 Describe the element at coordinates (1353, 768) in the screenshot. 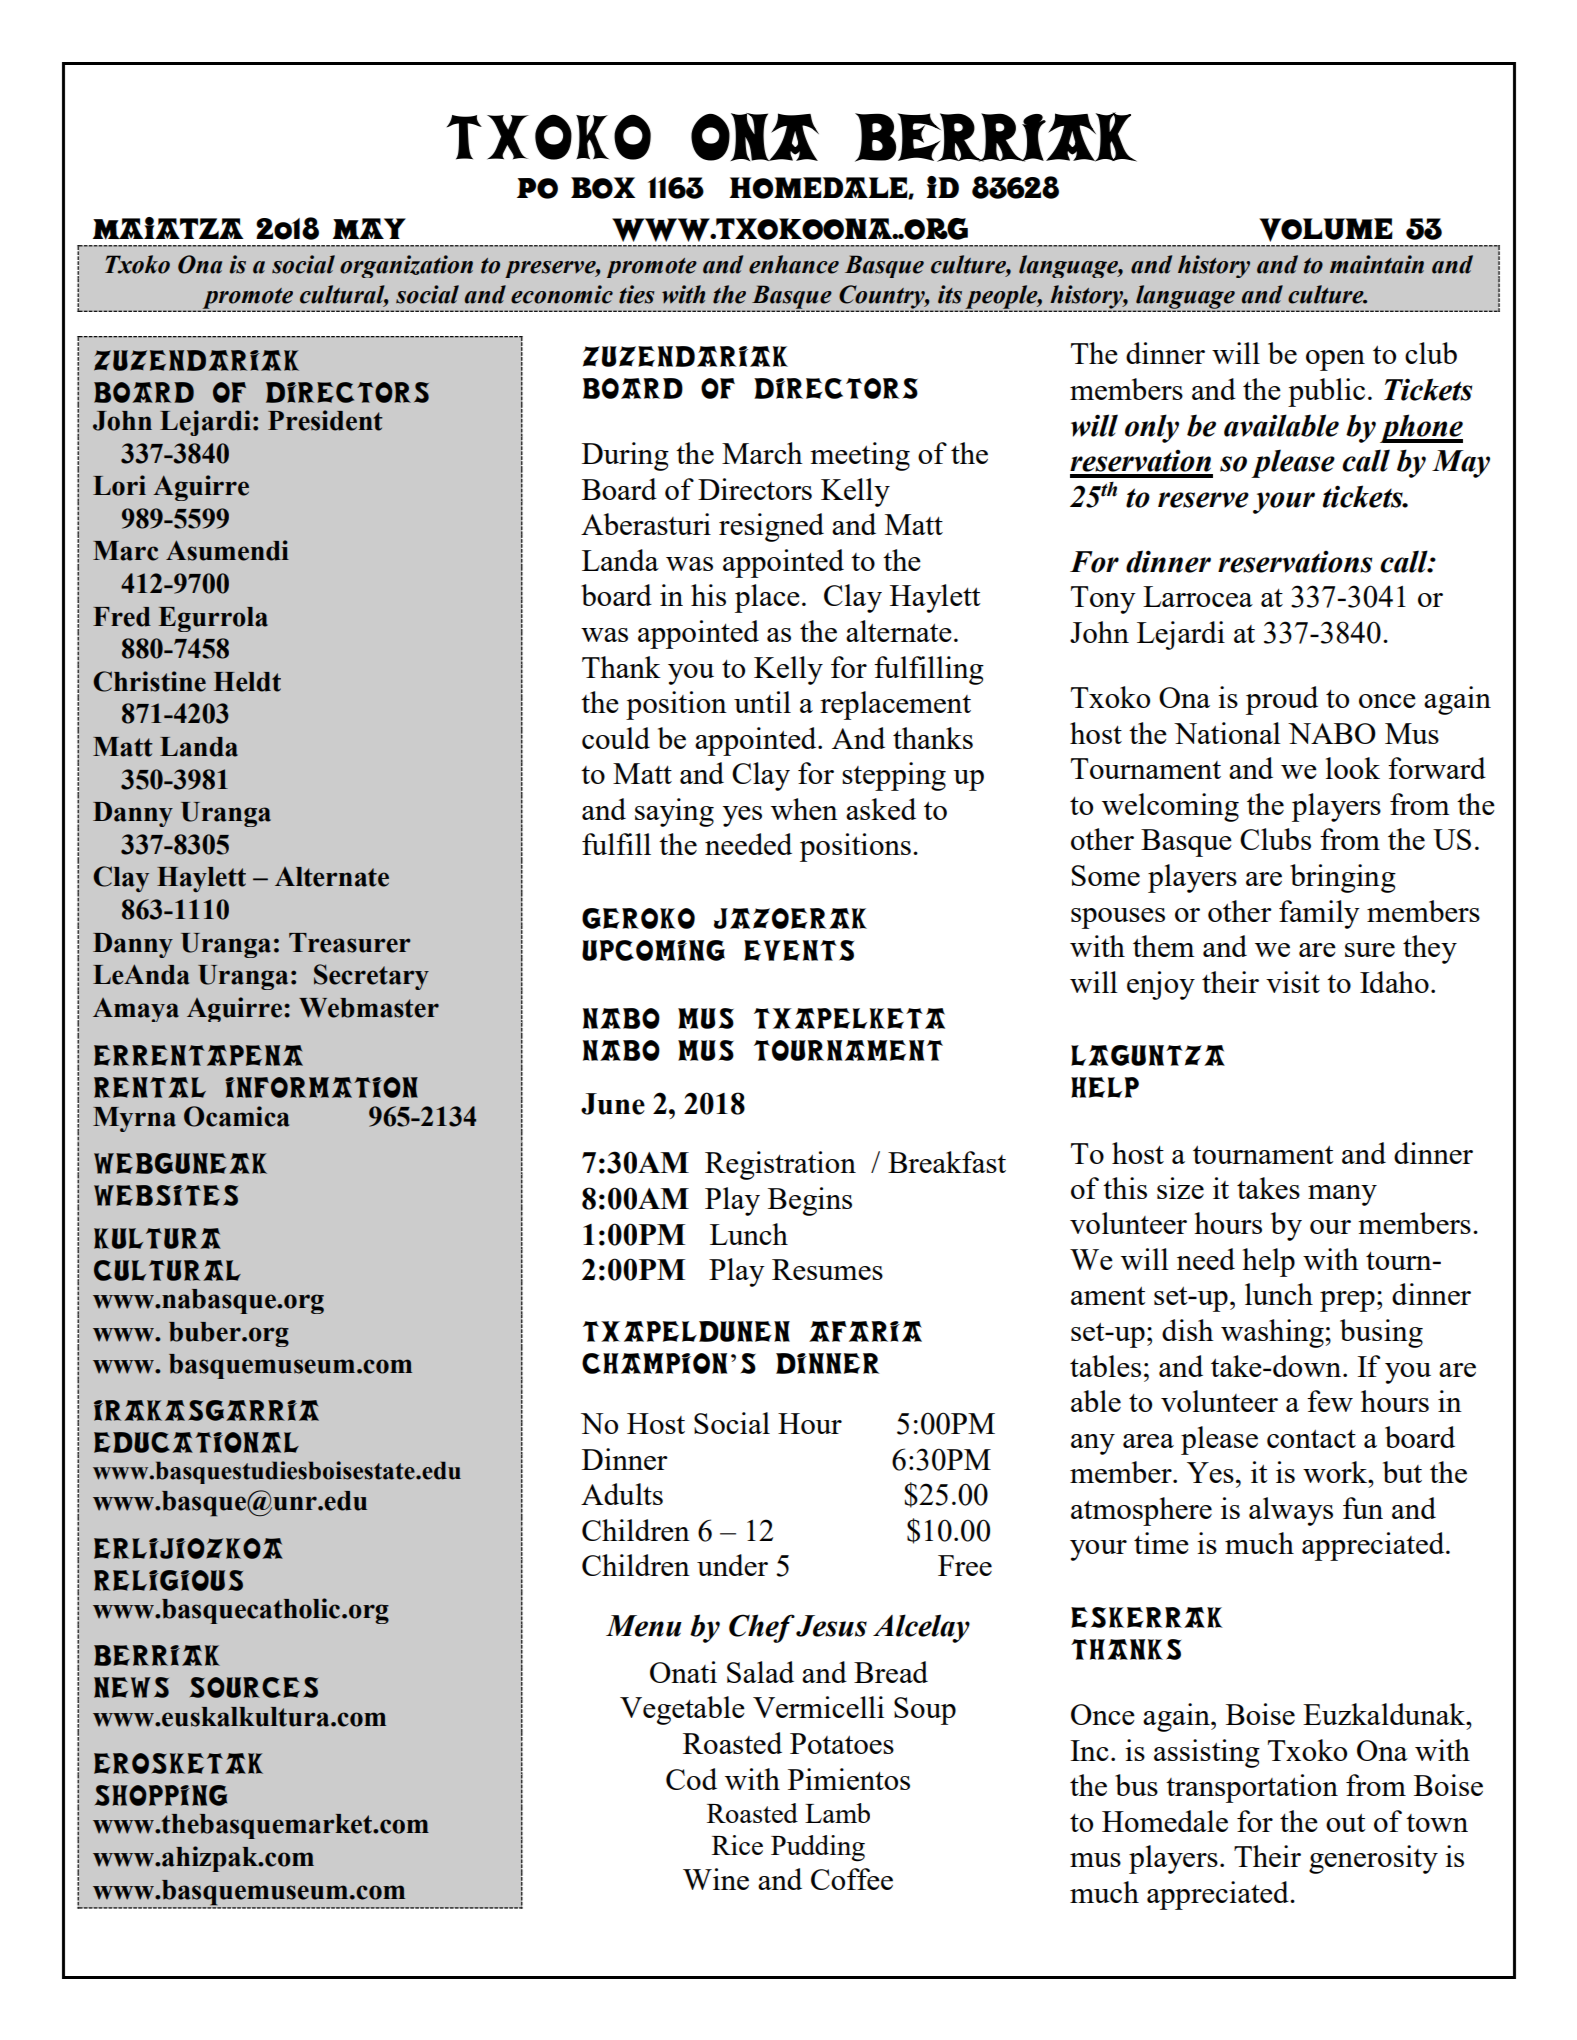

I see `look` at that location.
